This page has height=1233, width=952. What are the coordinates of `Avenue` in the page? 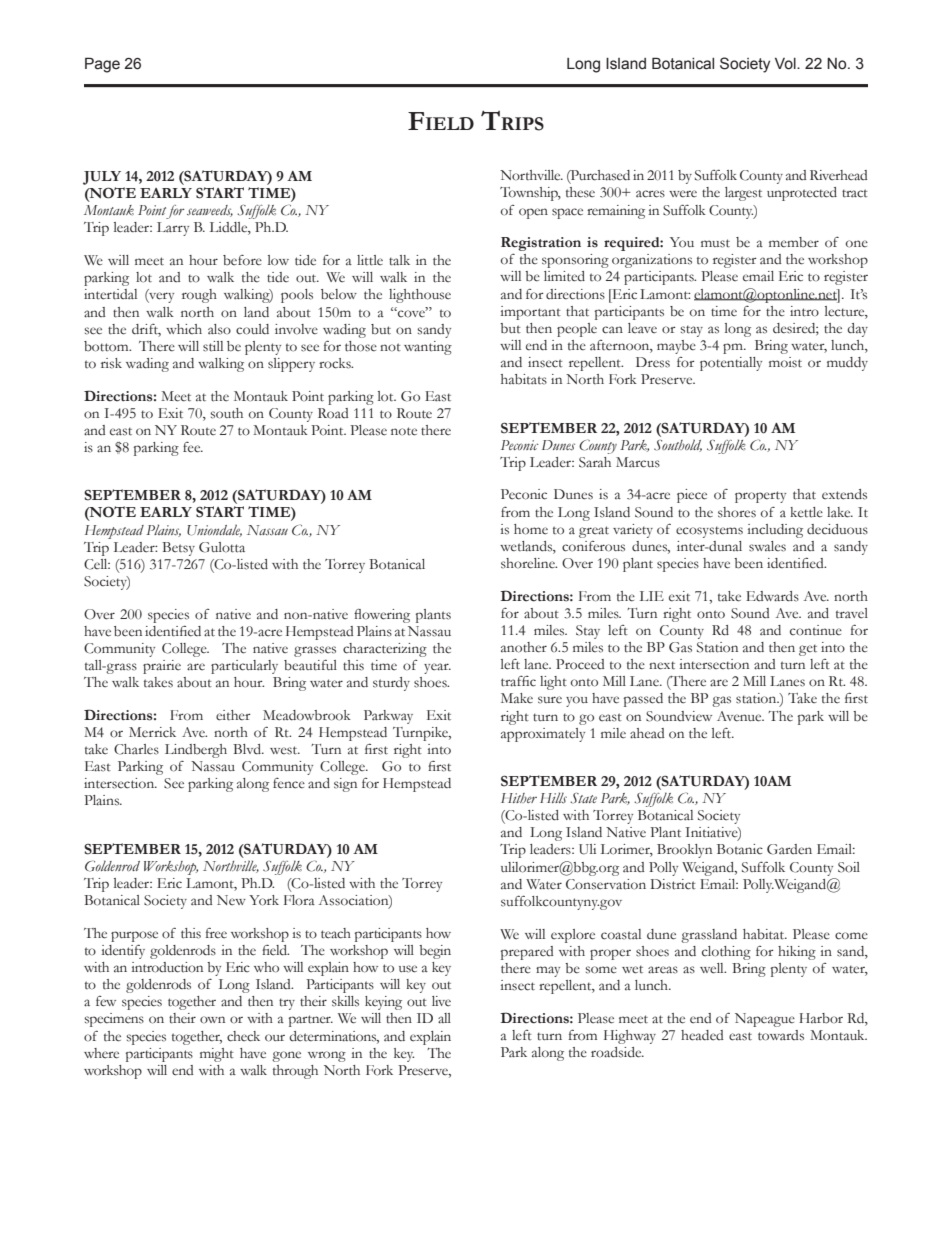 It's located at (740, 716).
